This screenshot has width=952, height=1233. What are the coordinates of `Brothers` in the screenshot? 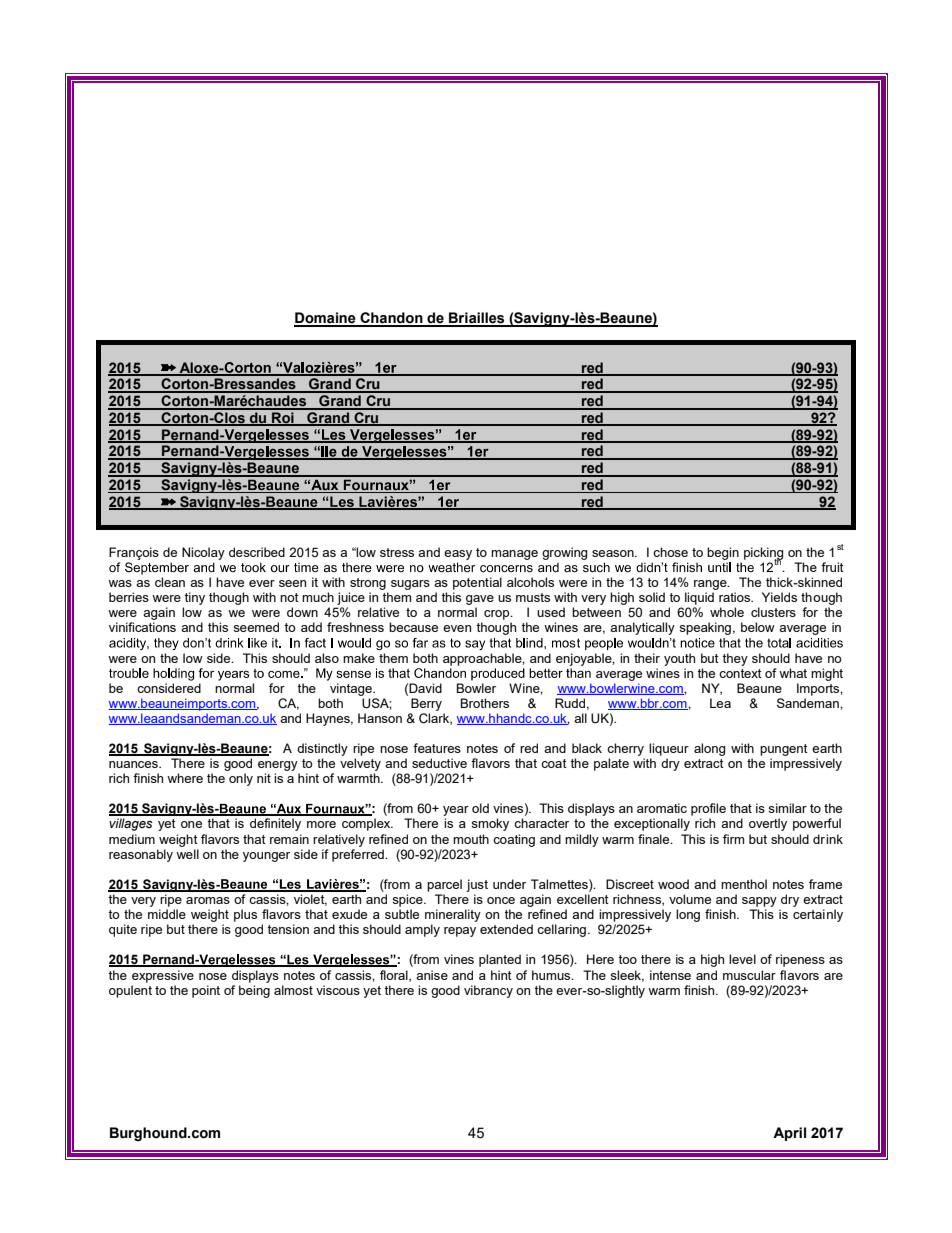 It's located at (485, 703).
